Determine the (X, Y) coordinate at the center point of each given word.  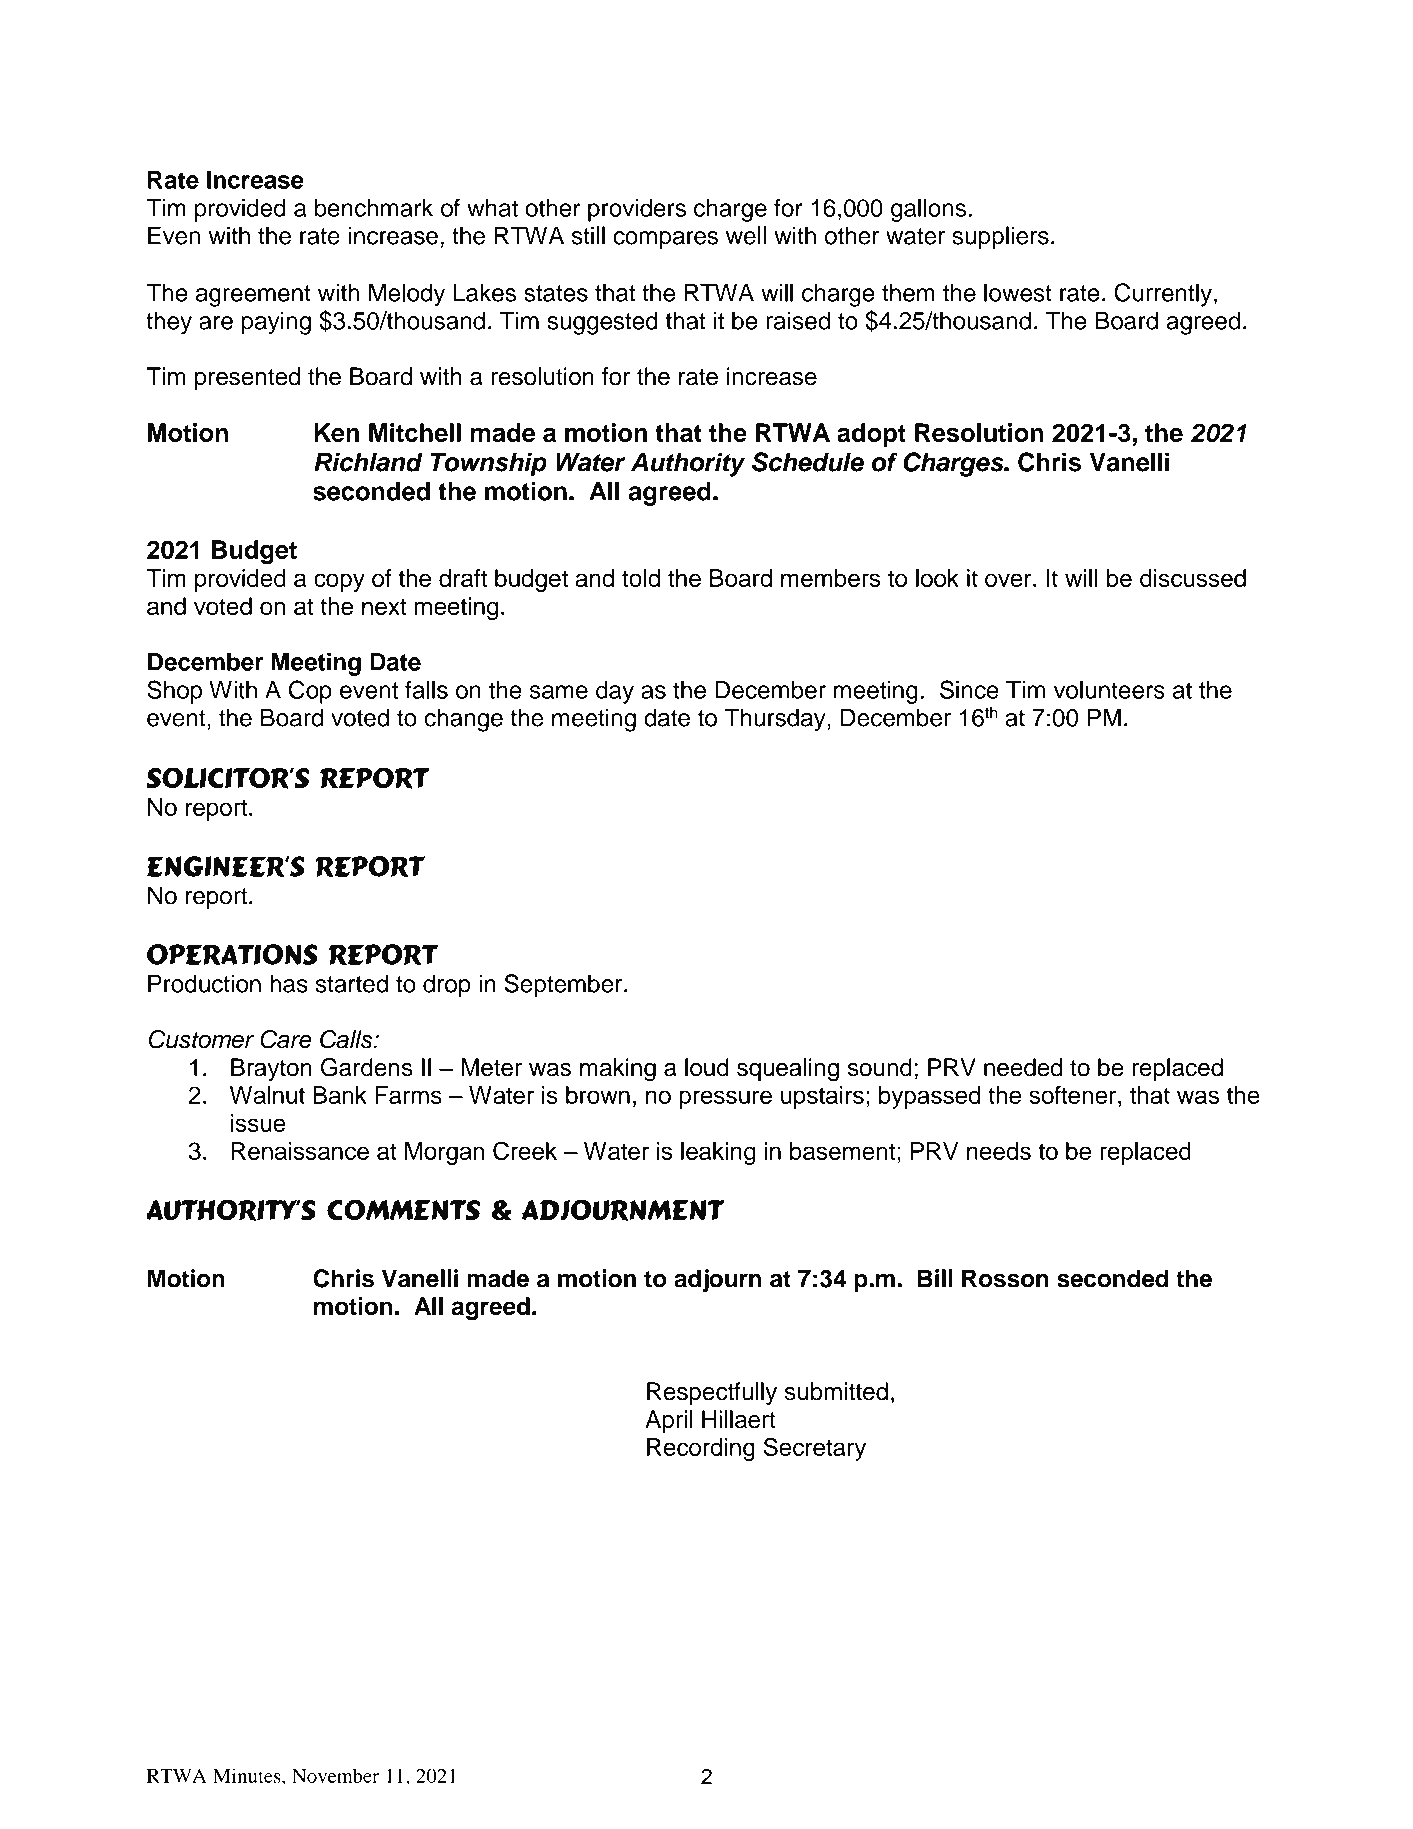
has (289, 983)
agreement (253, 296)
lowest (1018, 292)
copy (339, 582)
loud (707, 1067)
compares (665, 240)
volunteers (1109, 689)
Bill (935, 1278)
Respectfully (712, 1393)
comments (403, 1210)
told (641, 578)
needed (1023, 1067)
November (335, 1775)
